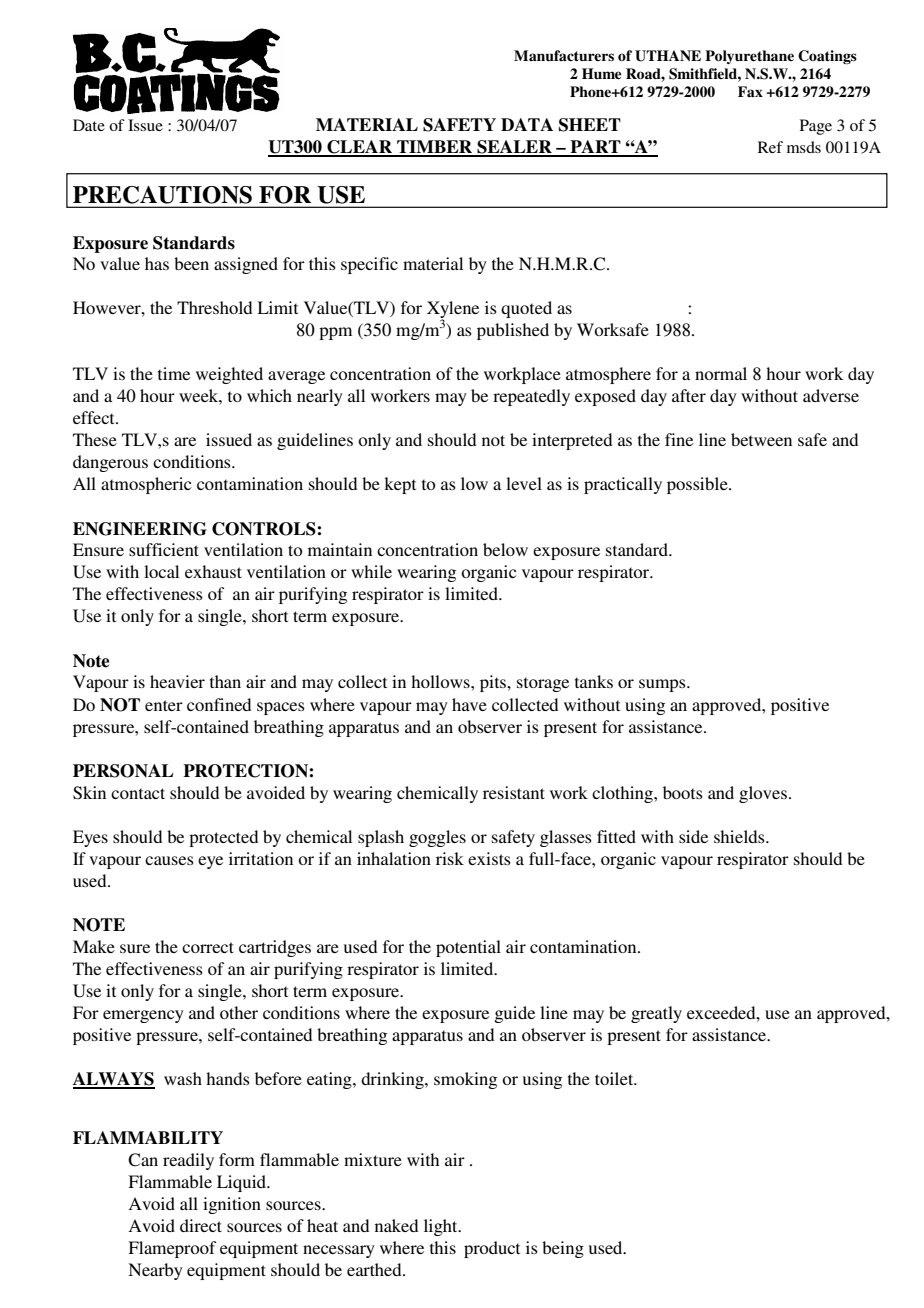 The height and width of the document is (1308, 924). Describe the element at coordinates (89, 125) in the document. I see `Date` at that location.
